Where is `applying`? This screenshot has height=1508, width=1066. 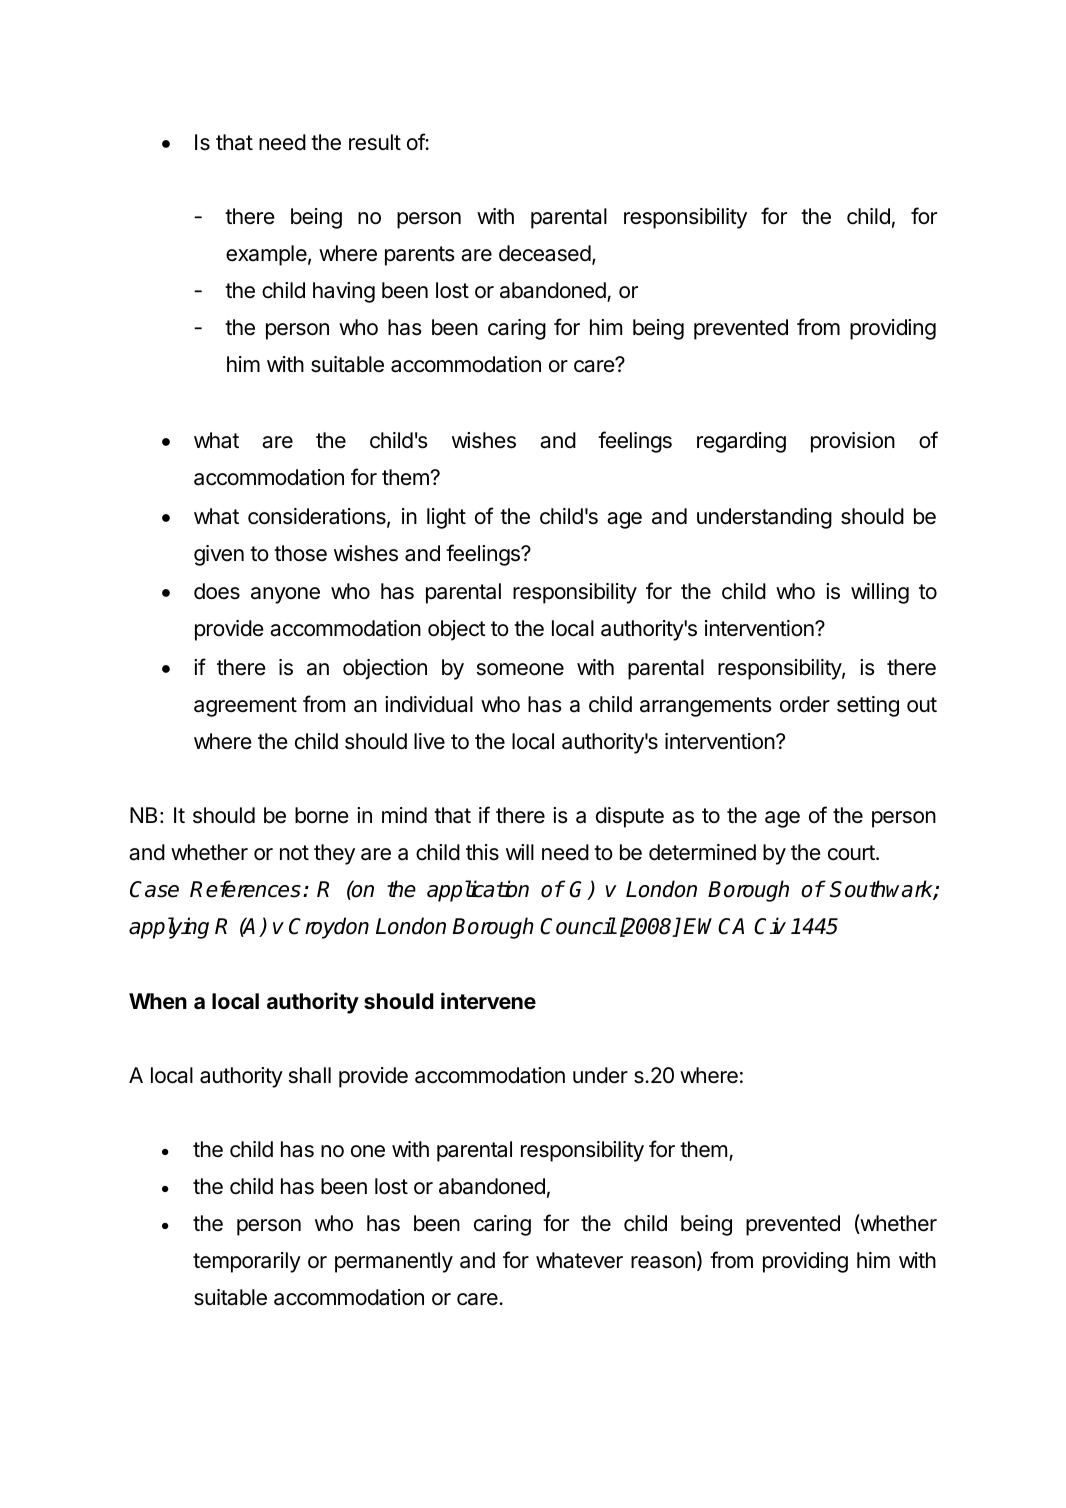 applying is located at coordinates (169, 928).
